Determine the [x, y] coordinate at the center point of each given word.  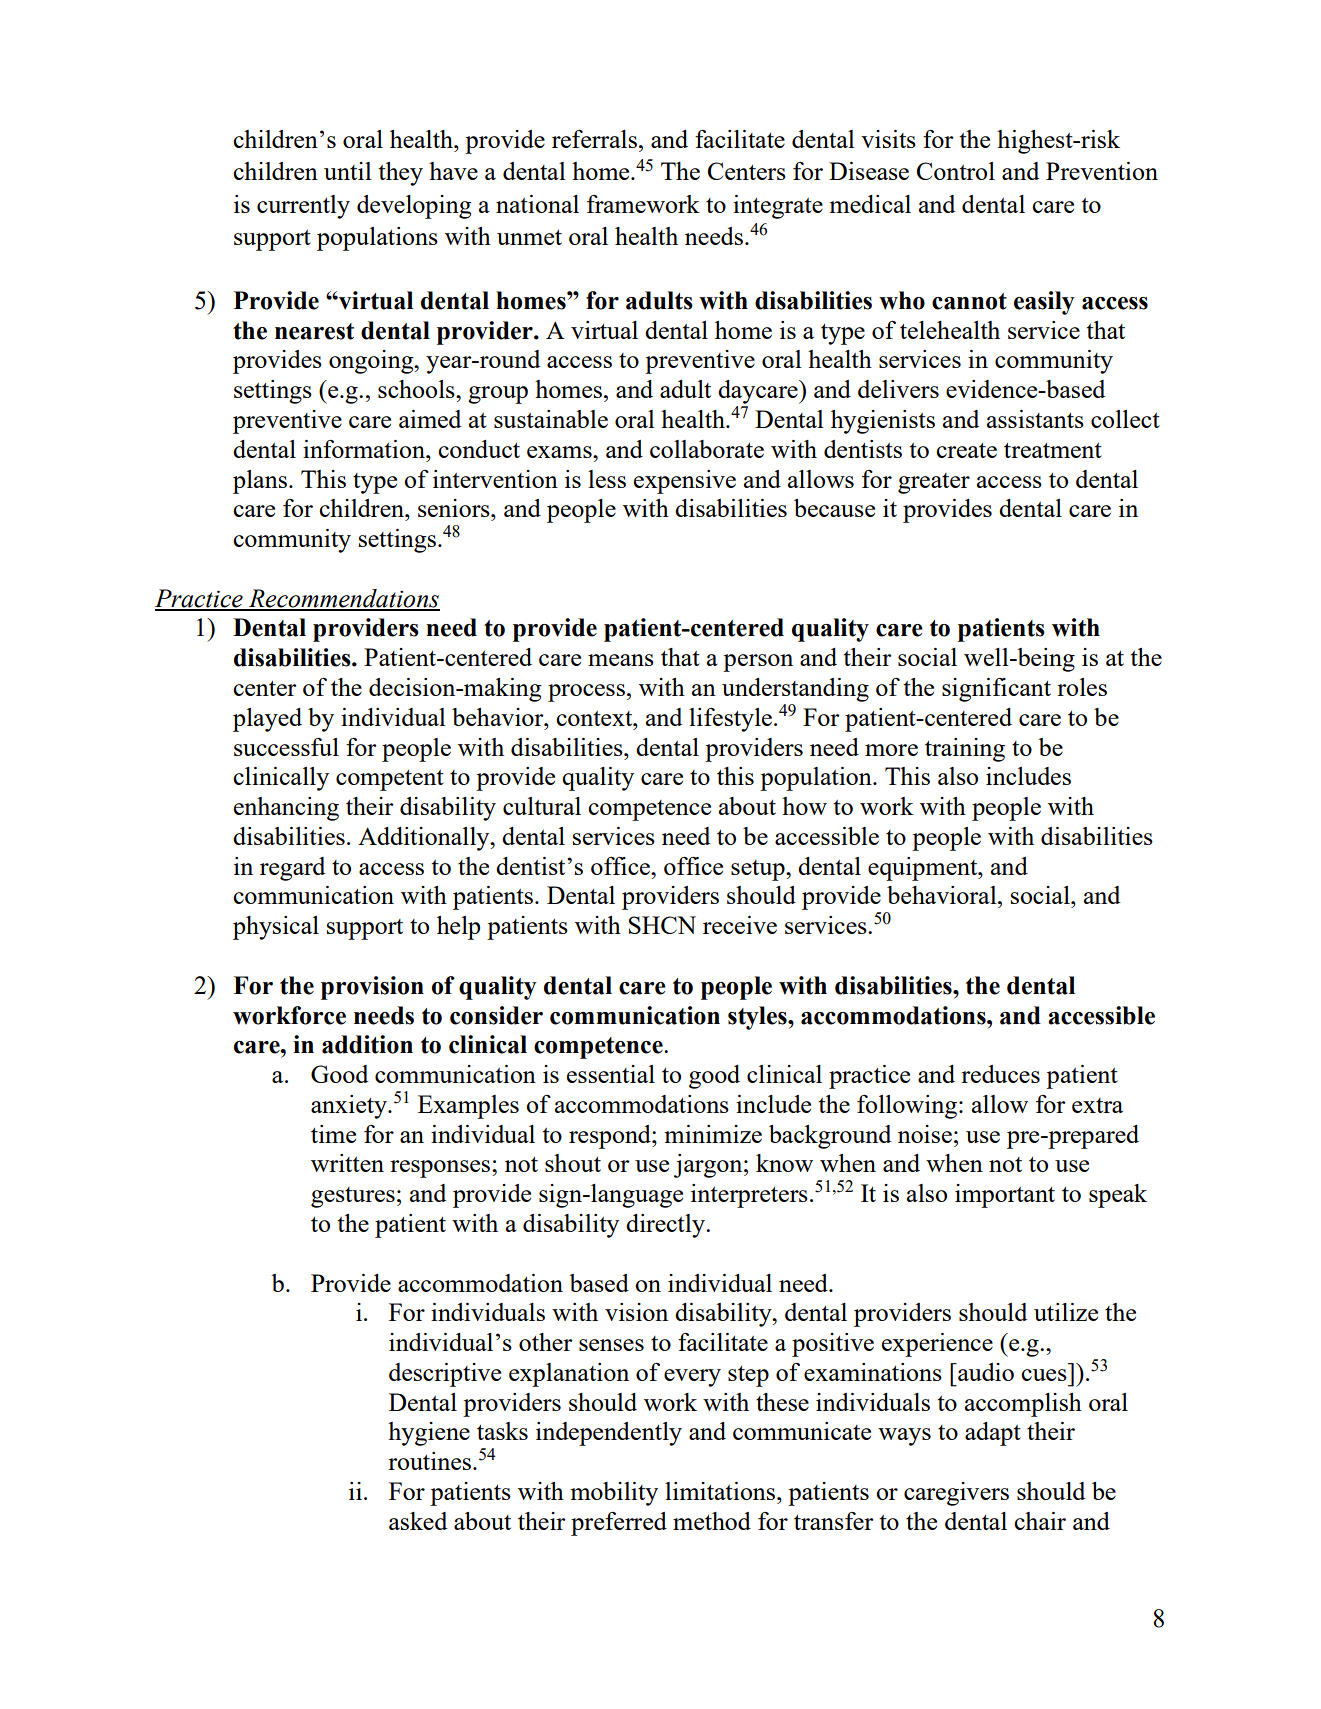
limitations [721, 1491]
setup [759, 870]
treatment [1053, 450]
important [1005, 1196]
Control [956, 171]
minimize [713, 1134]
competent [390, 780]
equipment [924, 869]
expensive [685, 482]
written [347, 1163]
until [348, 171]
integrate [778, 207]
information [365, 449]
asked [418, 1521]
